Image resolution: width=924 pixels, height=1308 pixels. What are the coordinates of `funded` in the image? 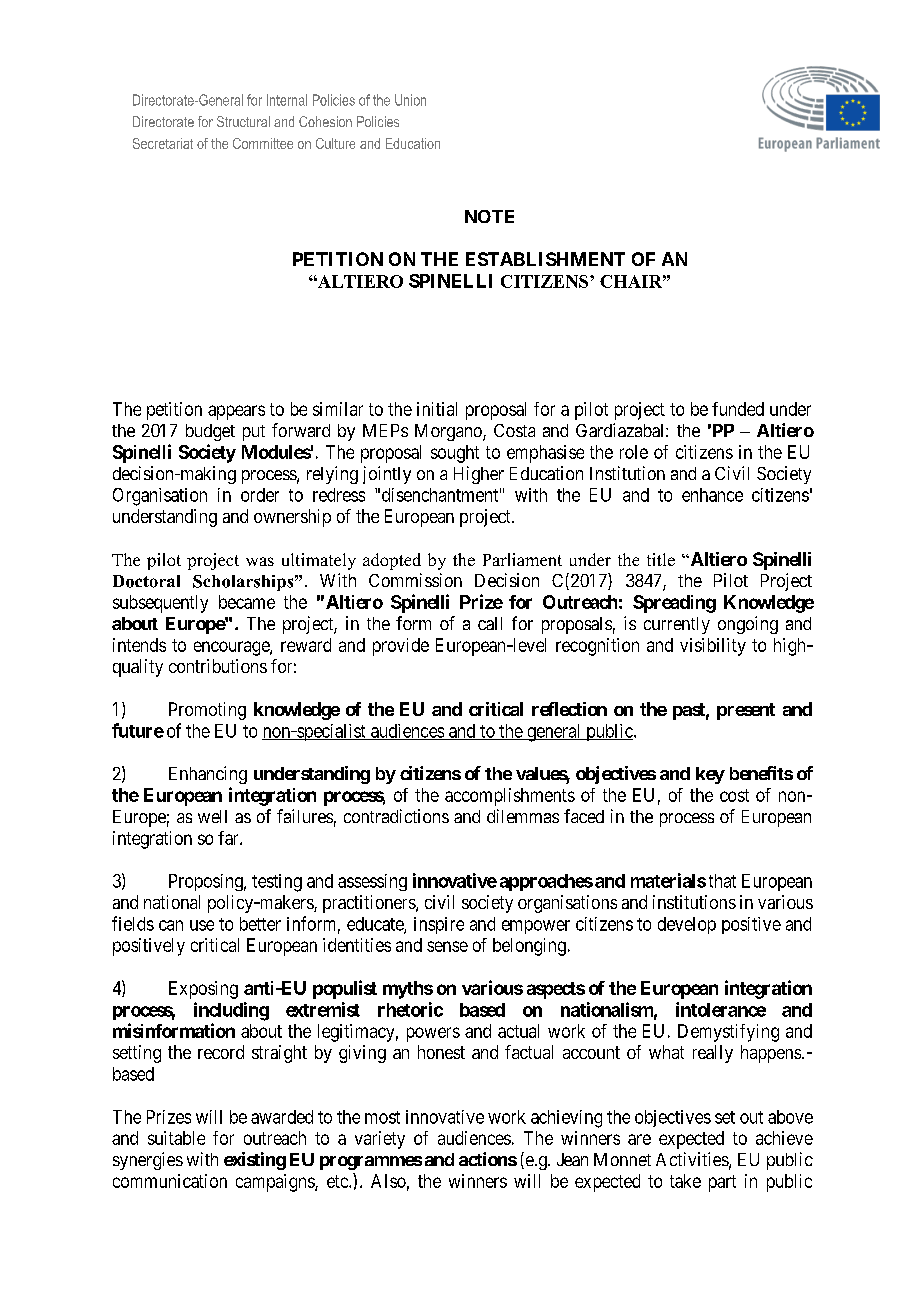 It's located at (738, 409).
